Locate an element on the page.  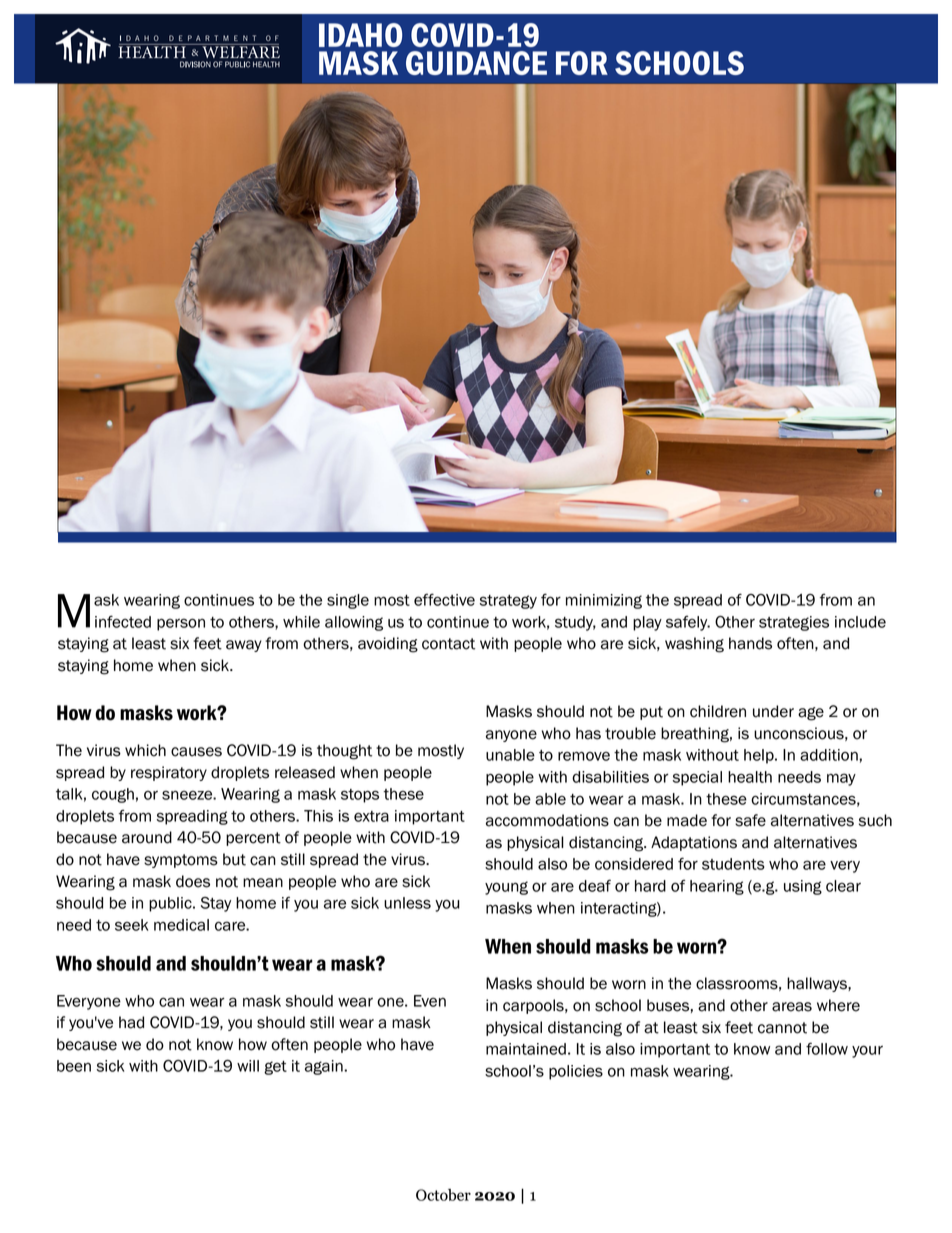
will is located at coordinates (248, 1066).
